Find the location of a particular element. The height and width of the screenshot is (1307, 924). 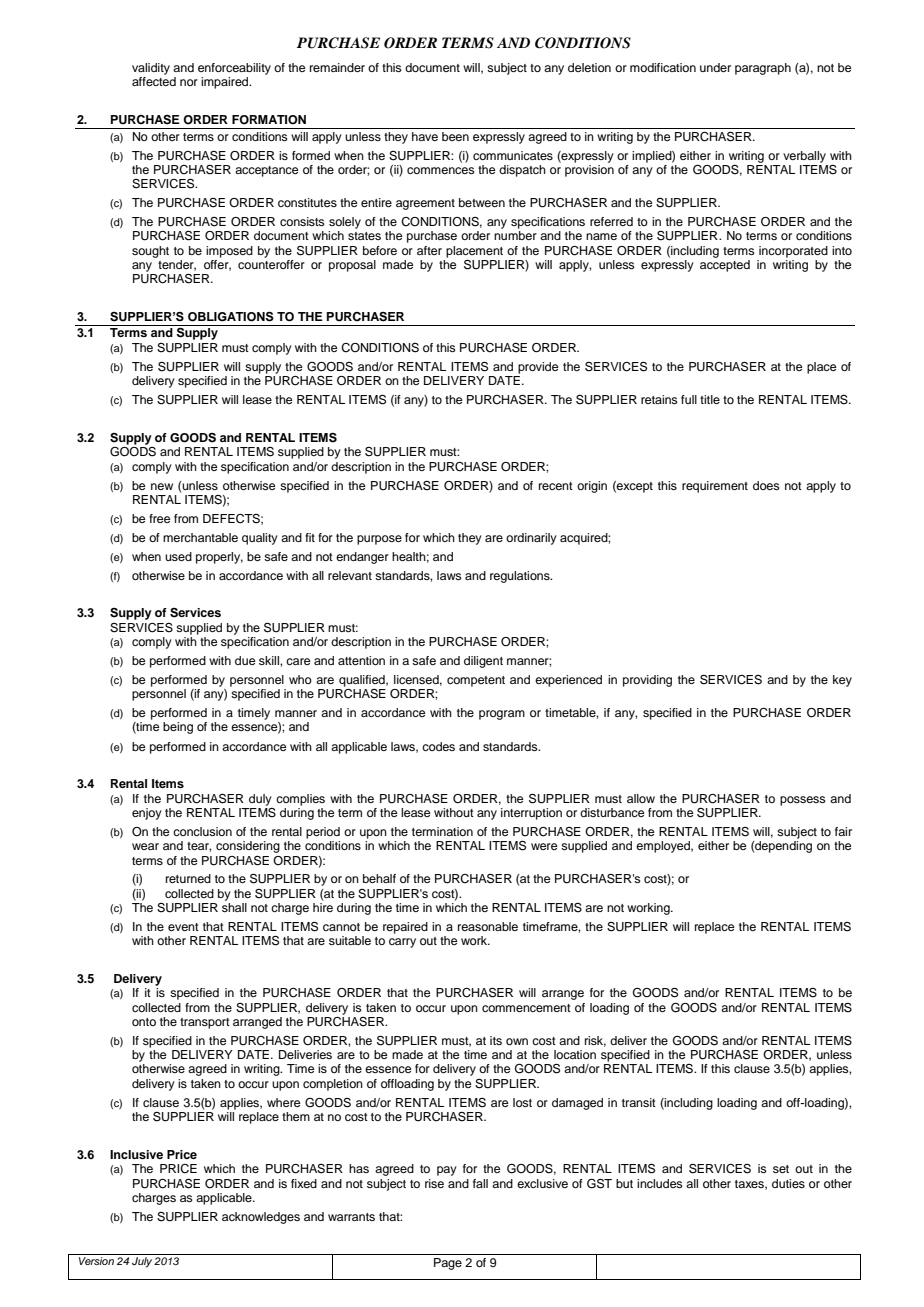

paragraph is located at coordinates (763, 69).
